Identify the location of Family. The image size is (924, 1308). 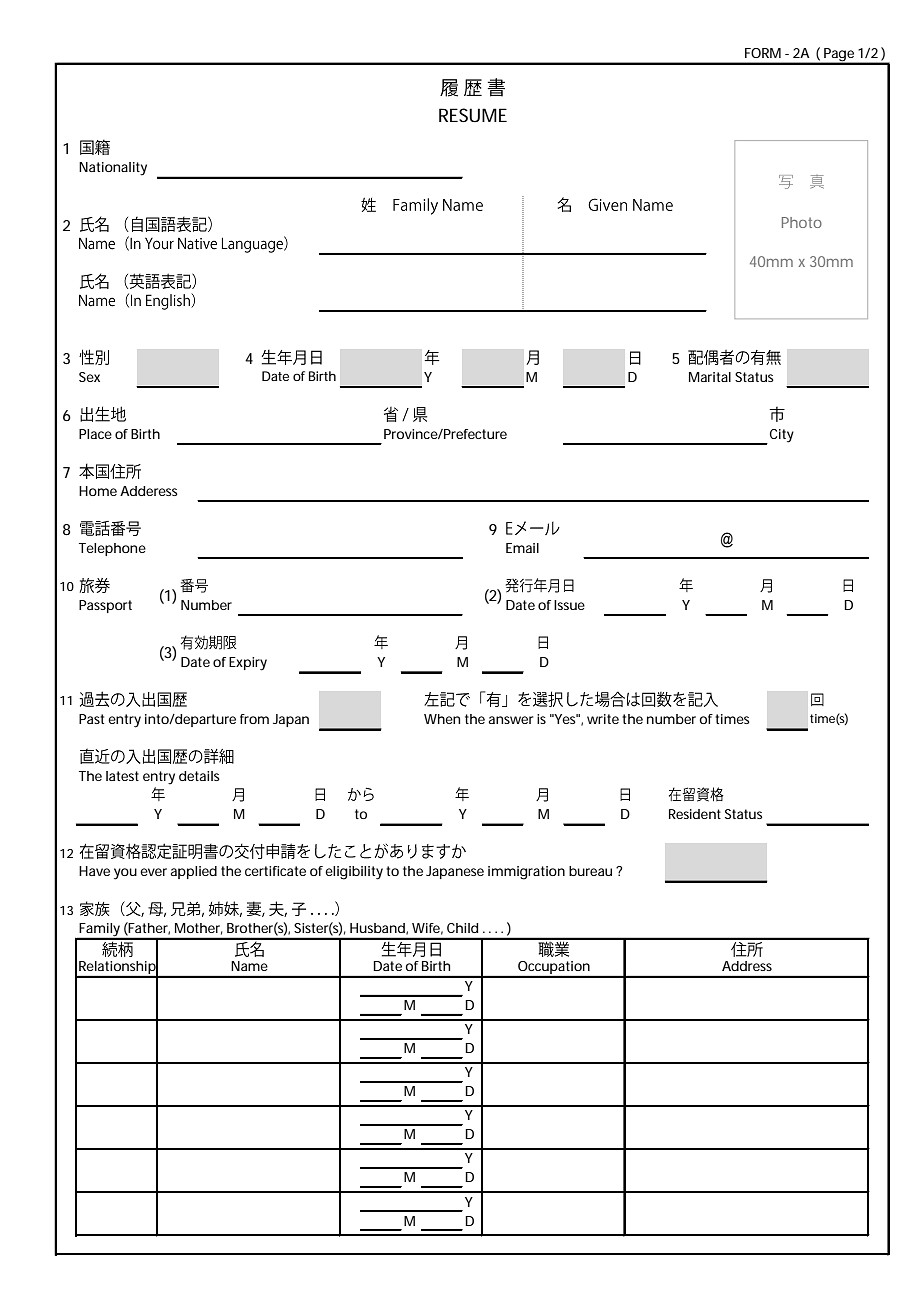
(99, 931).
